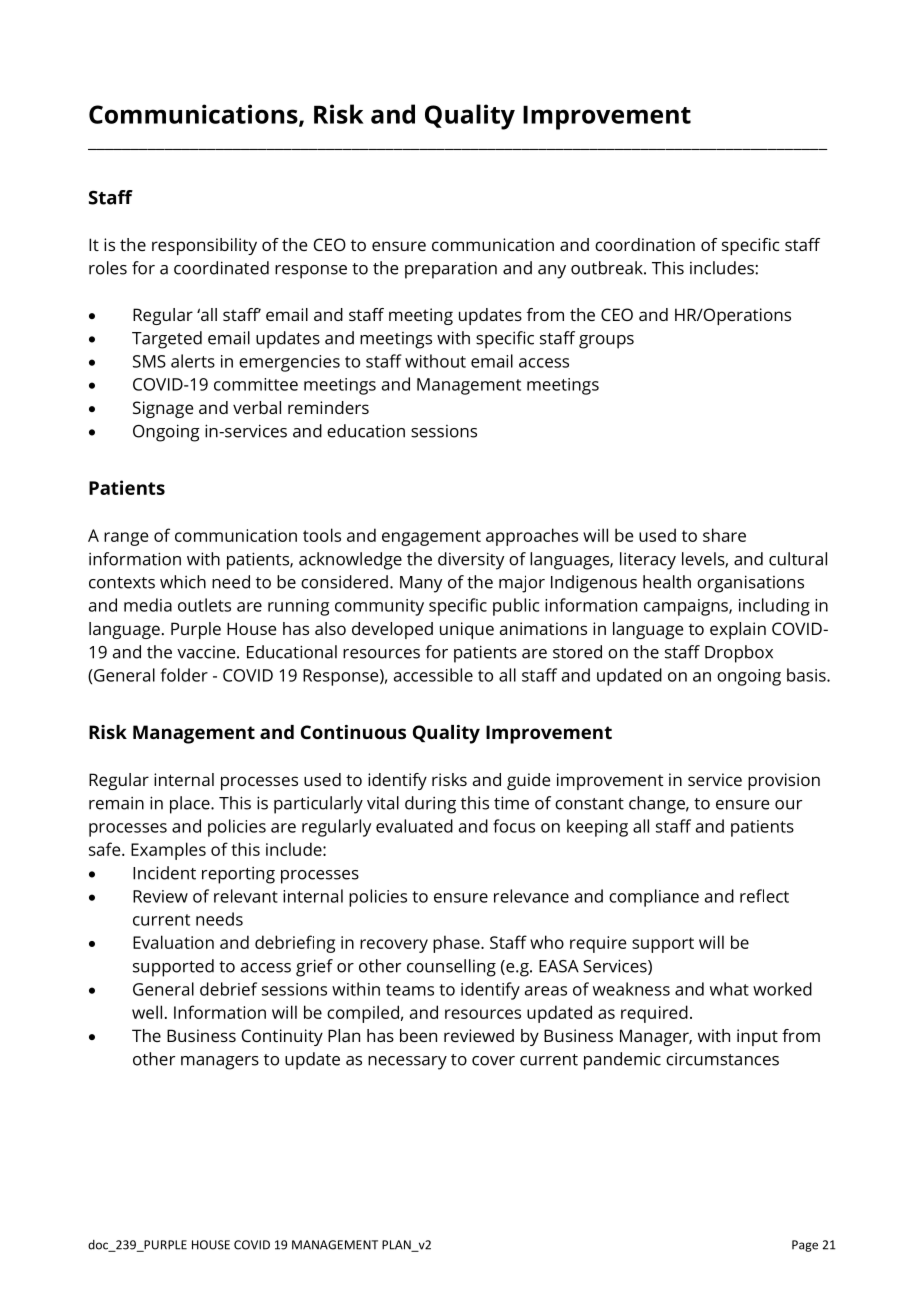  What do you see at coordinates (191, 805) in the page?
I see `place` at bounding box center [191, 805].
